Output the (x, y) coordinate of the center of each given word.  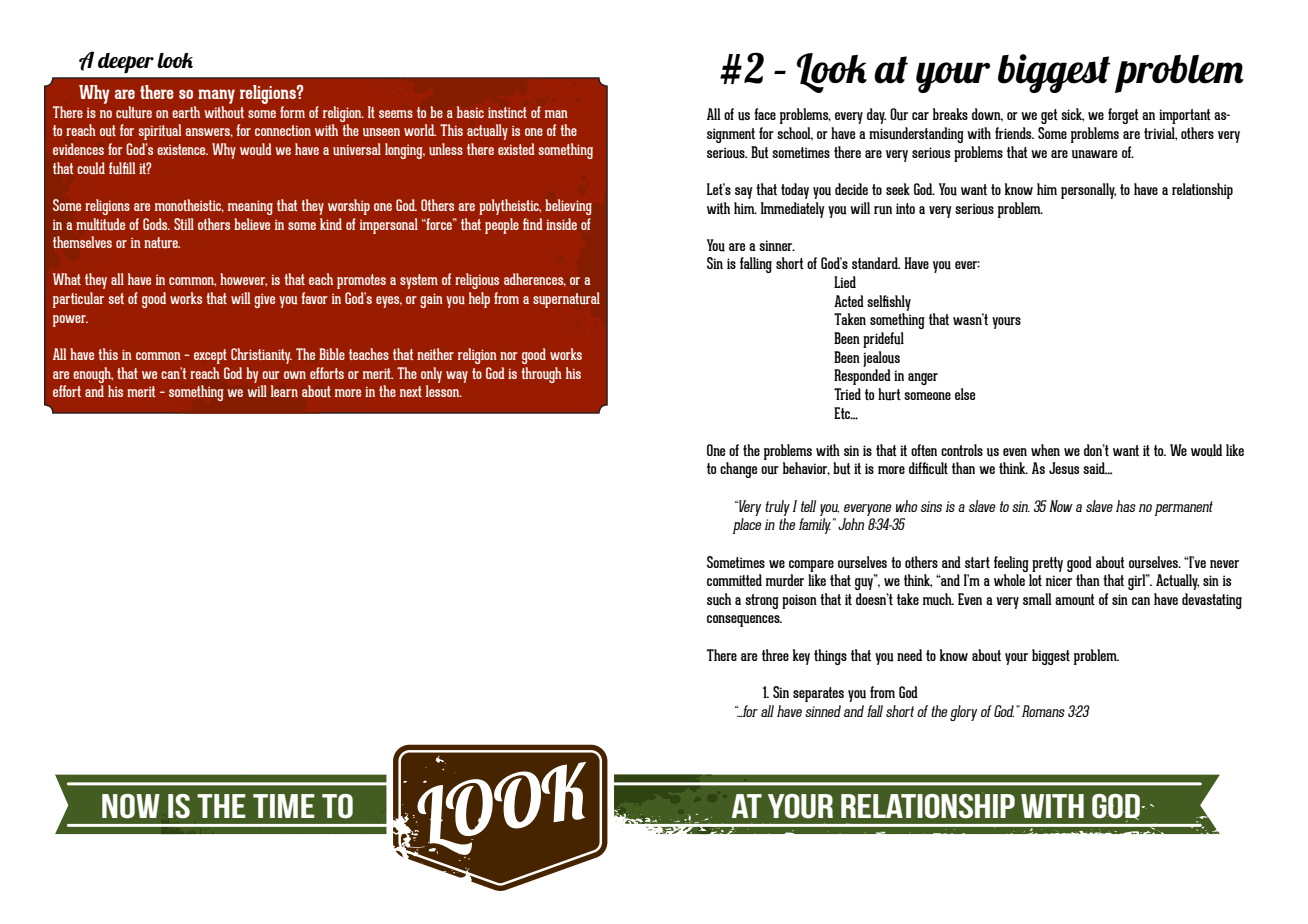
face (765, 114)
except (210, 356)
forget (1123, 116)
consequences (744, 621)
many (216, 96)
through (541, 375)
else (965, 394)
